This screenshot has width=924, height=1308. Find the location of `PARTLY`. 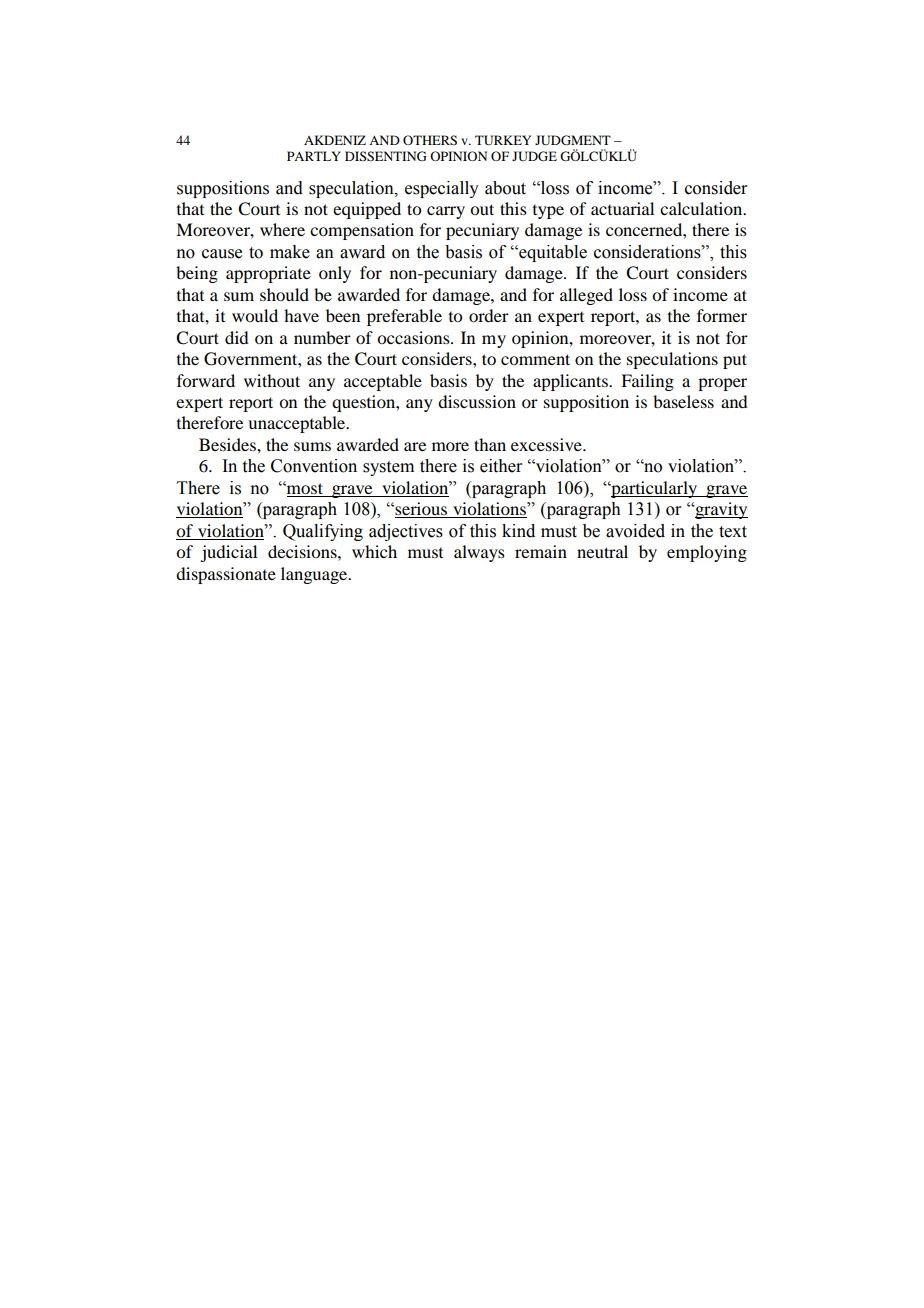

PARTLY is located at coordinates (314, 156).
